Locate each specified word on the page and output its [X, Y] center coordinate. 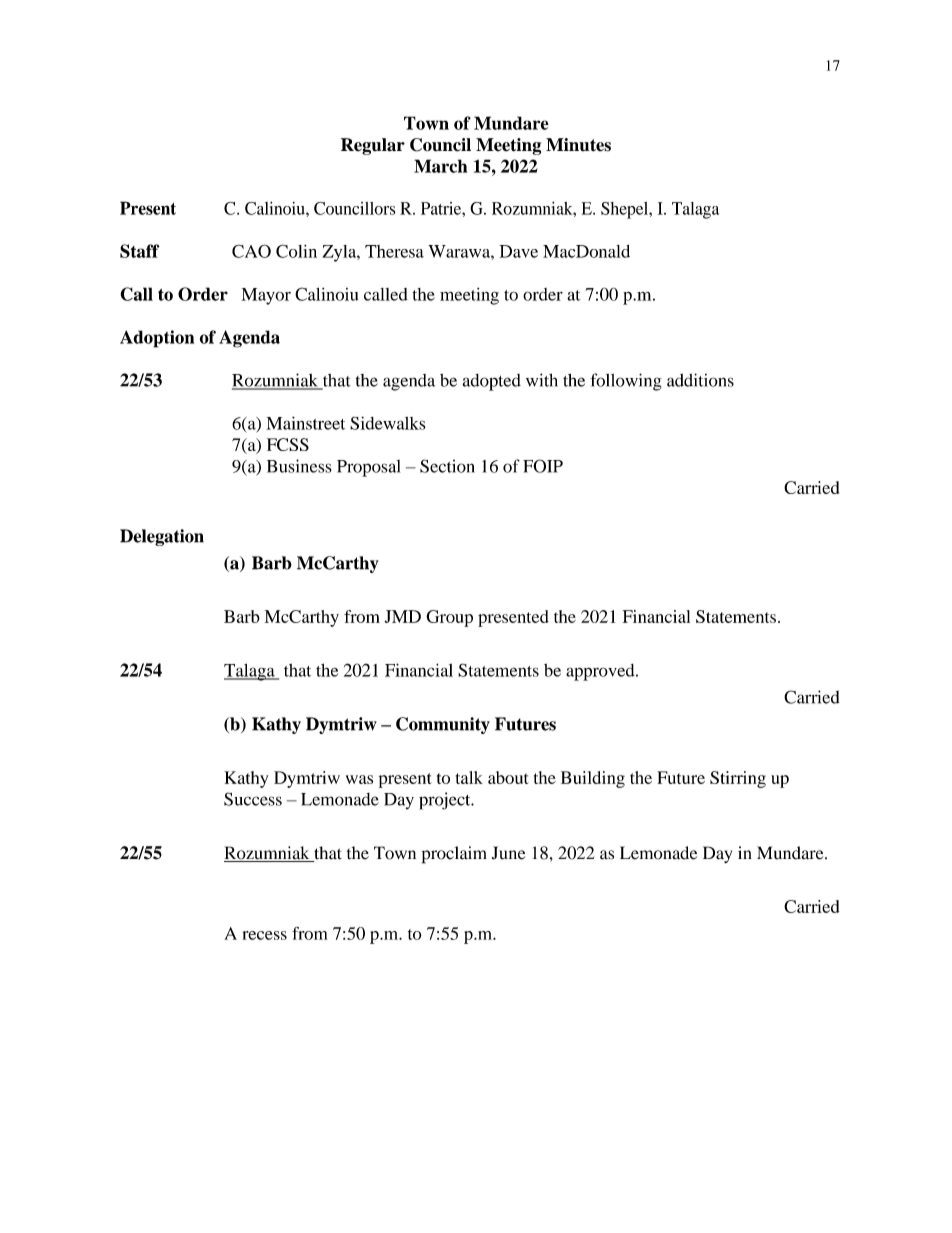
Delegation [162, 537]
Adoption [157, 339]
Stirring [738, 779]
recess [265, 935]
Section [447, 466]
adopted [491, 382]
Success [253, 799]
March [440, 166]
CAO [251, 251]
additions [700, 380]
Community [443, 725]
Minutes [578, 145]
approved [601, 672]
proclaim [454, 855]
